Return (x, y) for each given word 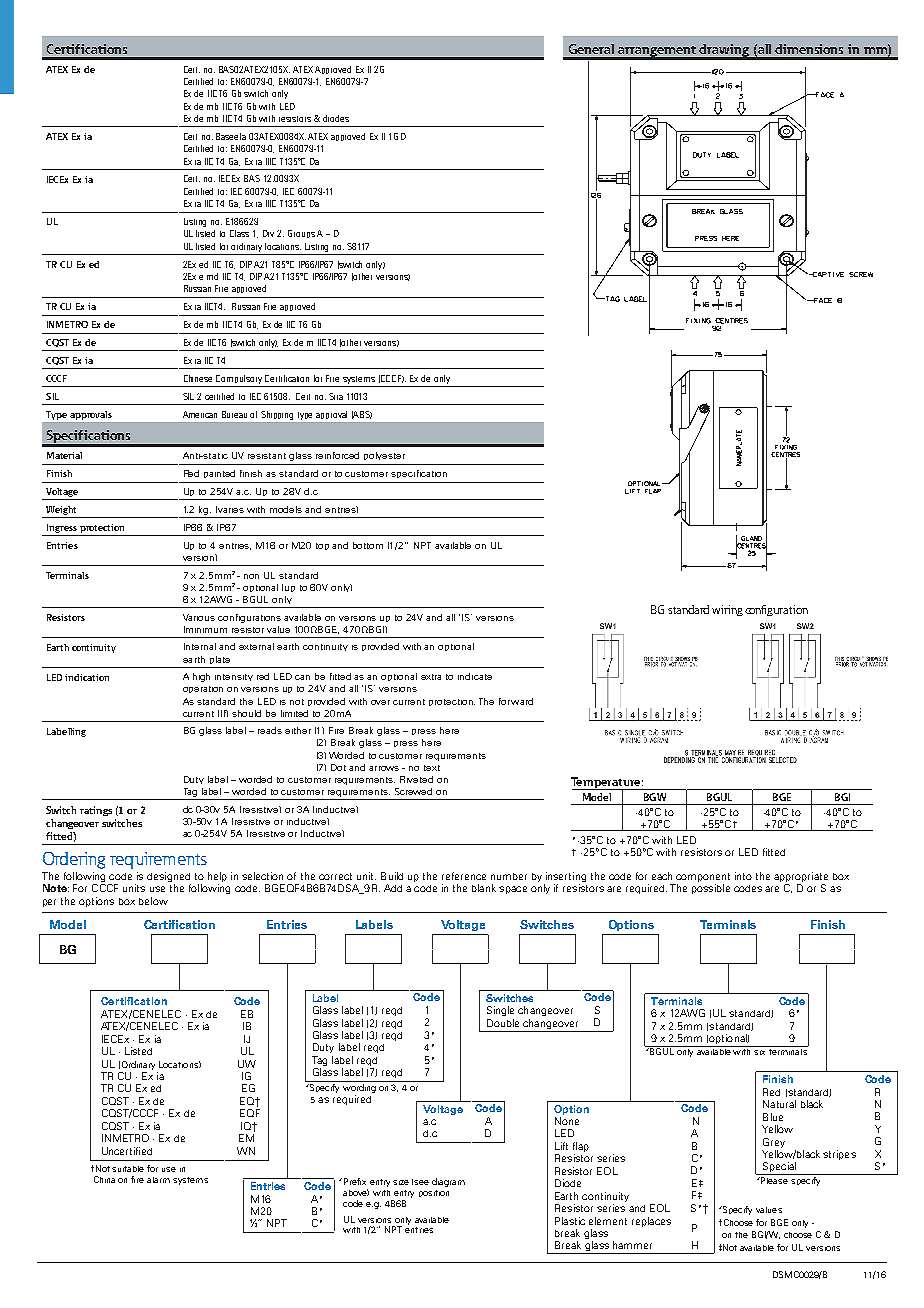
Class (239, 233)
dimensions (809, 49)
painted (219, 474)
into (743, 876)
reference (464, 876)
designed (168, 877)
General (591, 49)
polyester (384, 456)
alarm (158, 1180)
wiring (727, 610)
